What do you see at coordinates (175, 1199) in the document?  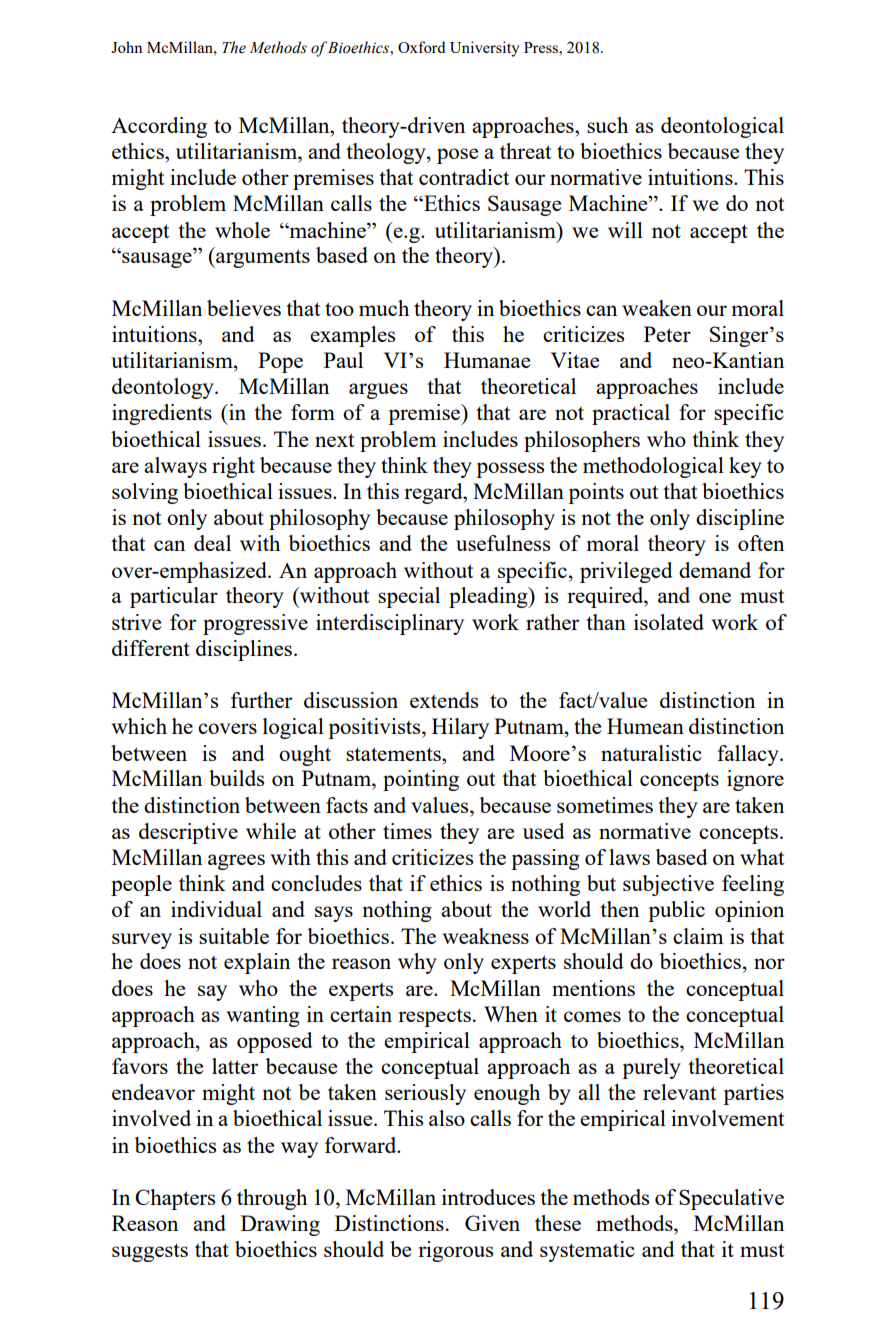 I see `Chapters` at bounding box center [175, 1199].
